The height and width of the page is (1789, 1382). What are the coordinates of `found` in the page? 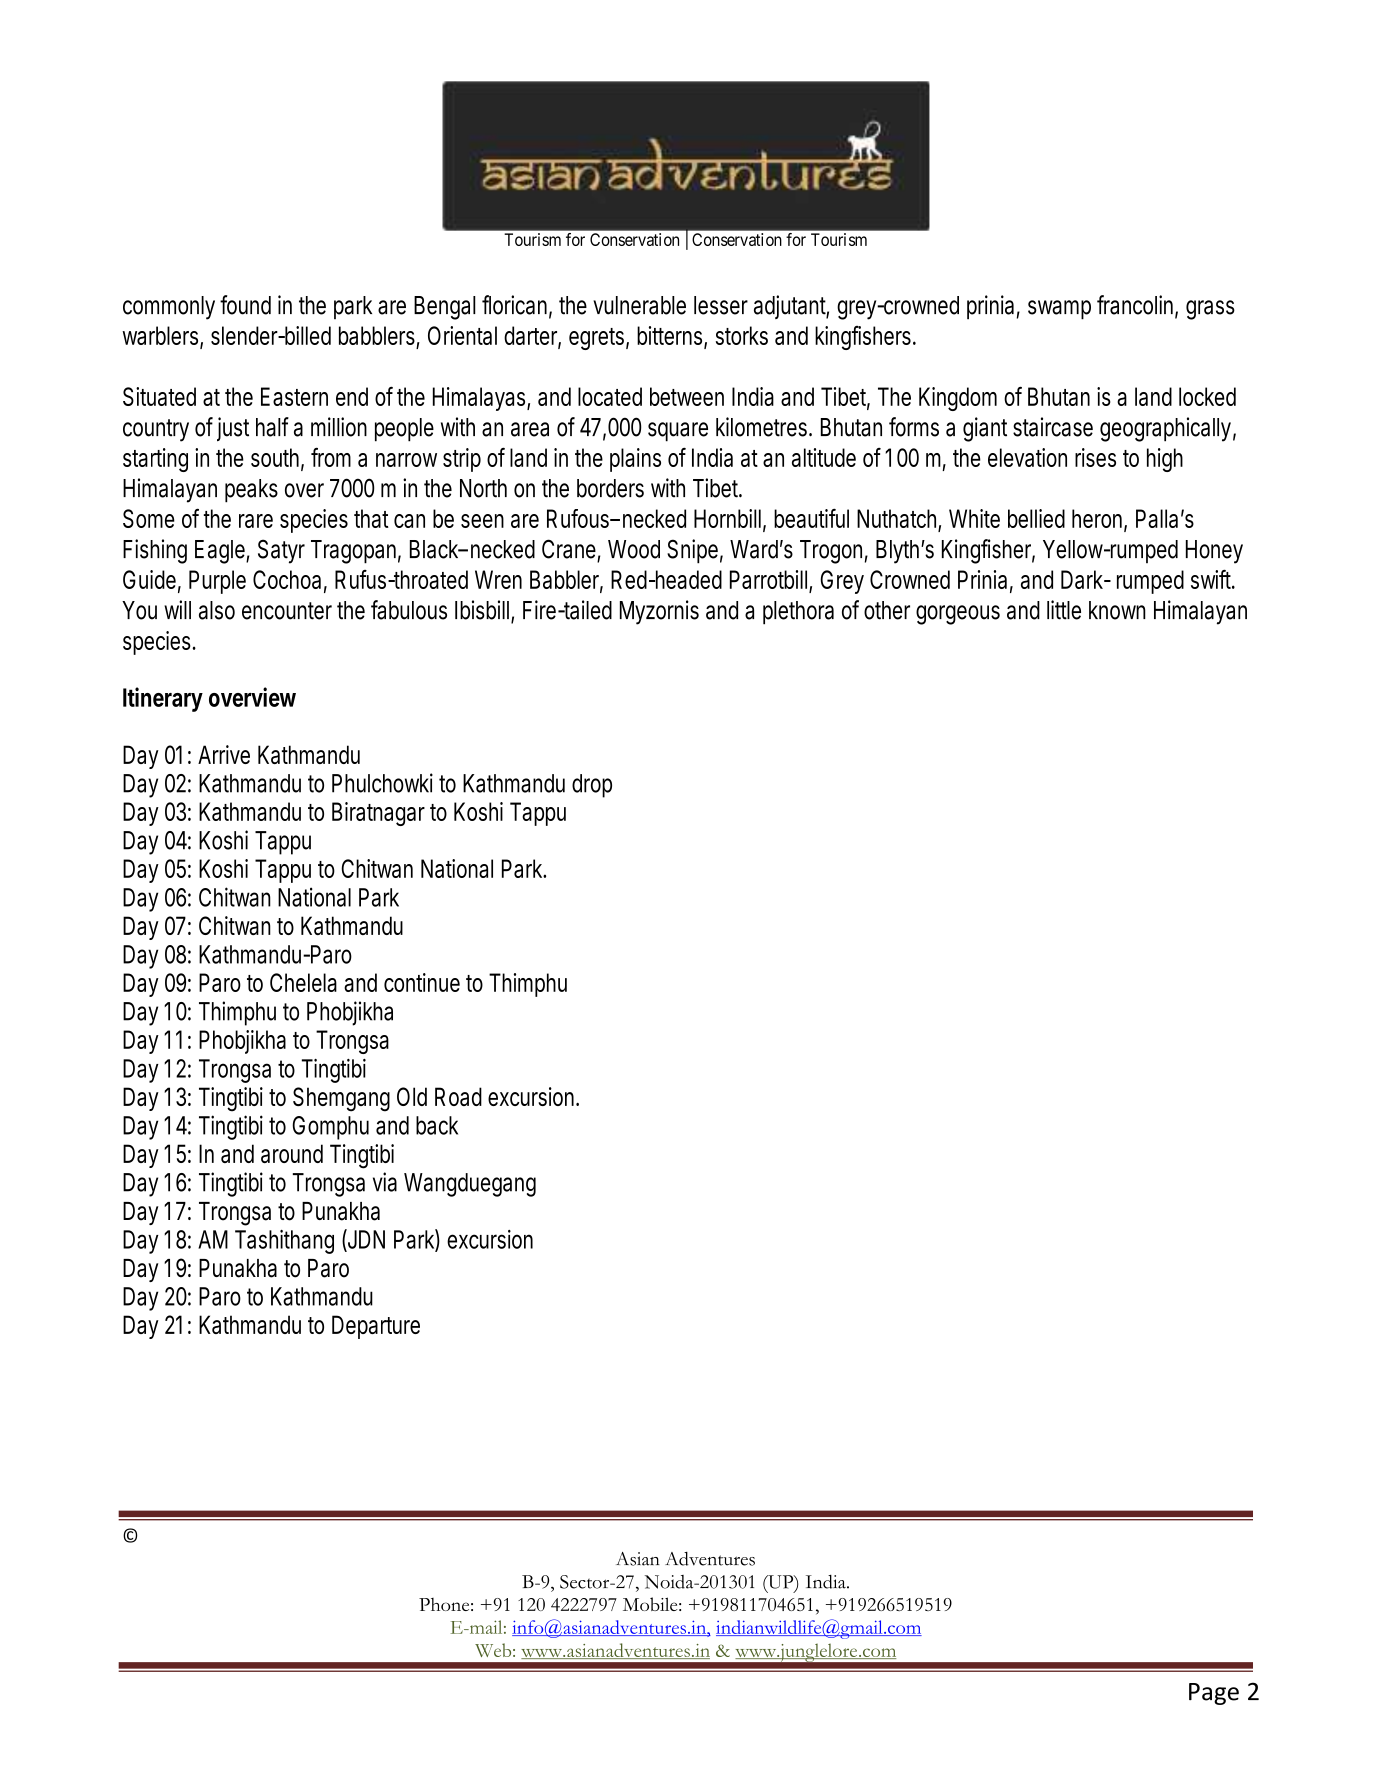 It's located at (245, 305).
